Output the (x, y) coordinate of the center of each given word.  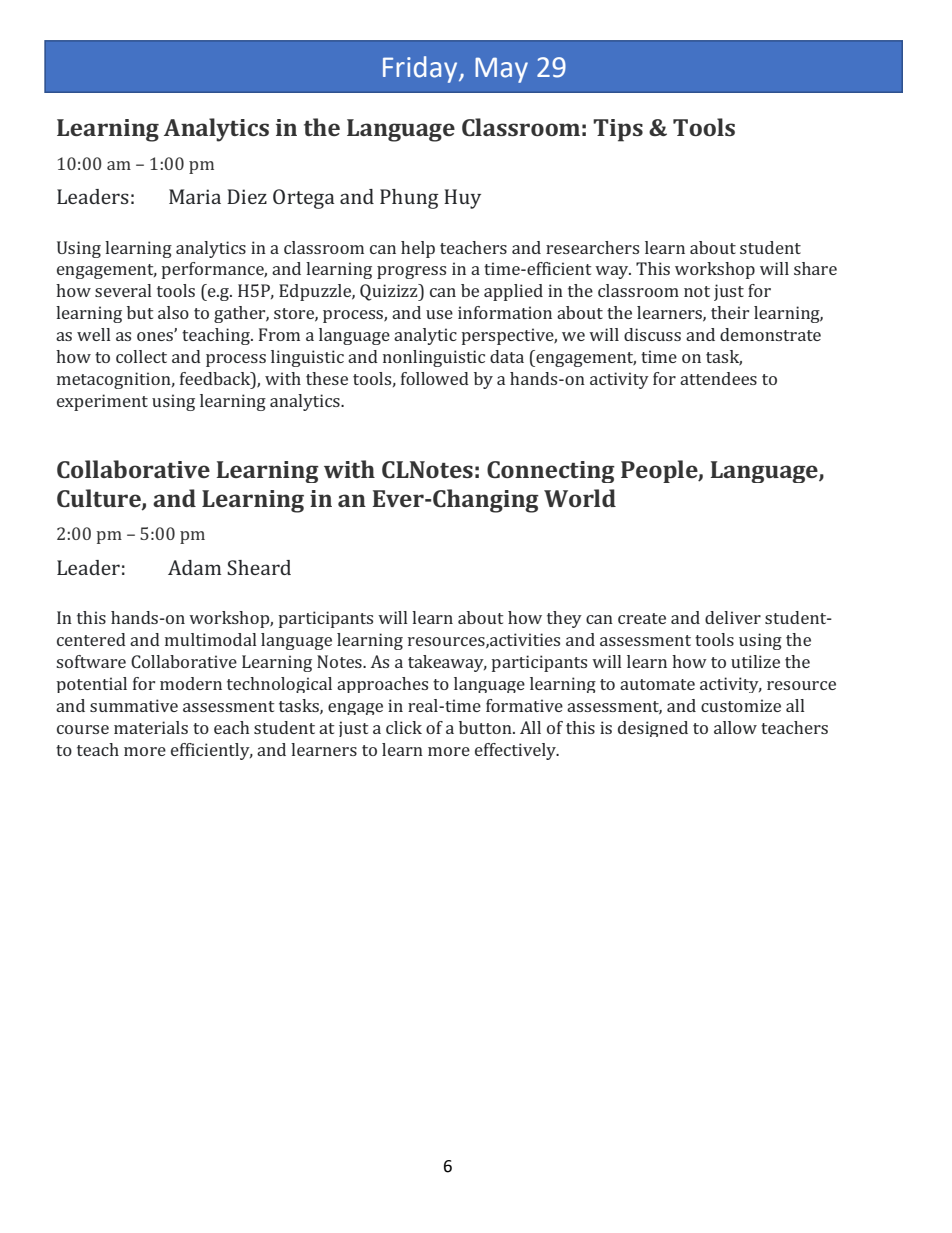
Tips (618, 130)
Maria (195, 196)
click (404, 727)
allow (735, 727)
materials (151, 727)
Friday (421, 69)
